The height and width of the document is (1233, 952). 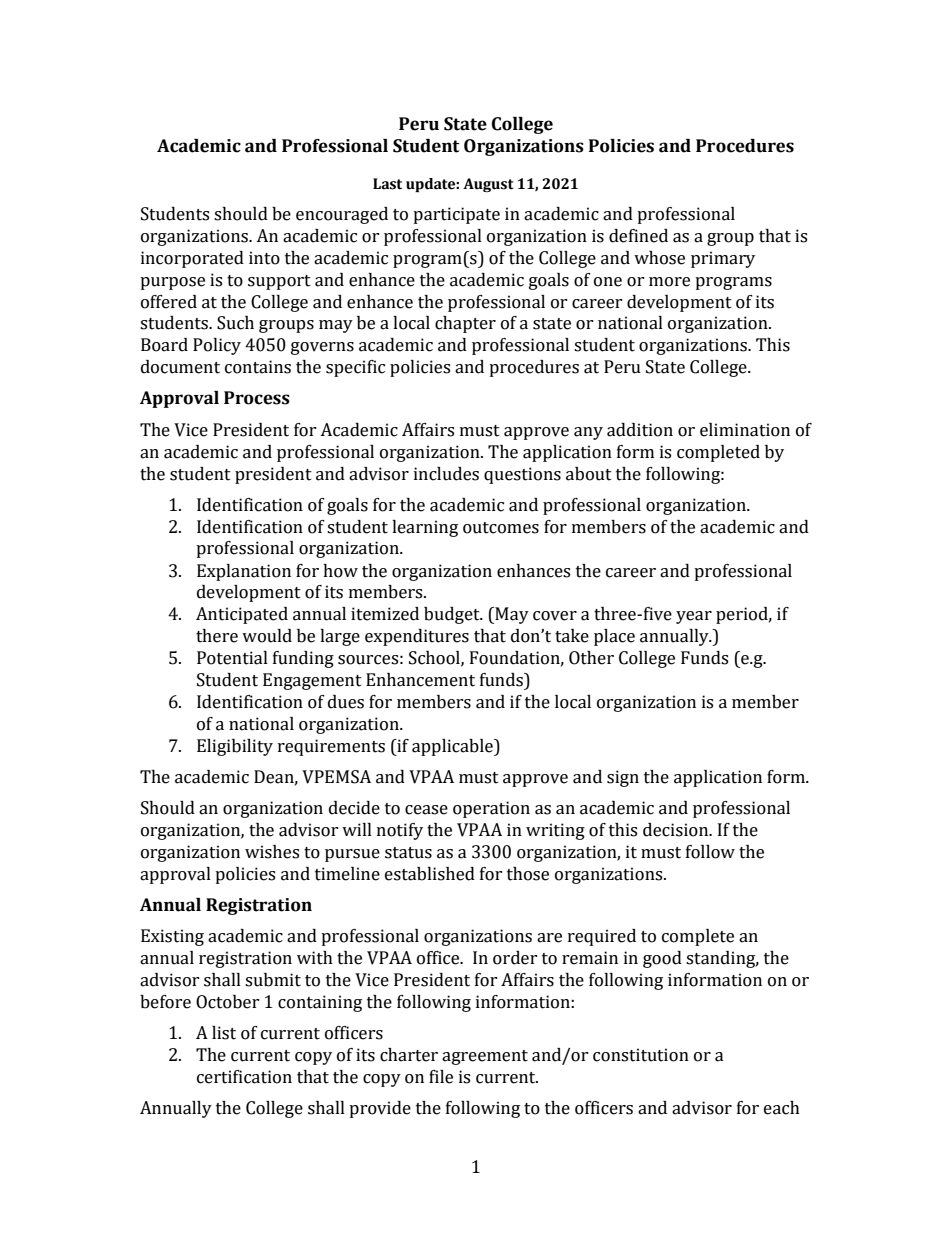 I want to click on Explanation, so click(x=244, y=572).
